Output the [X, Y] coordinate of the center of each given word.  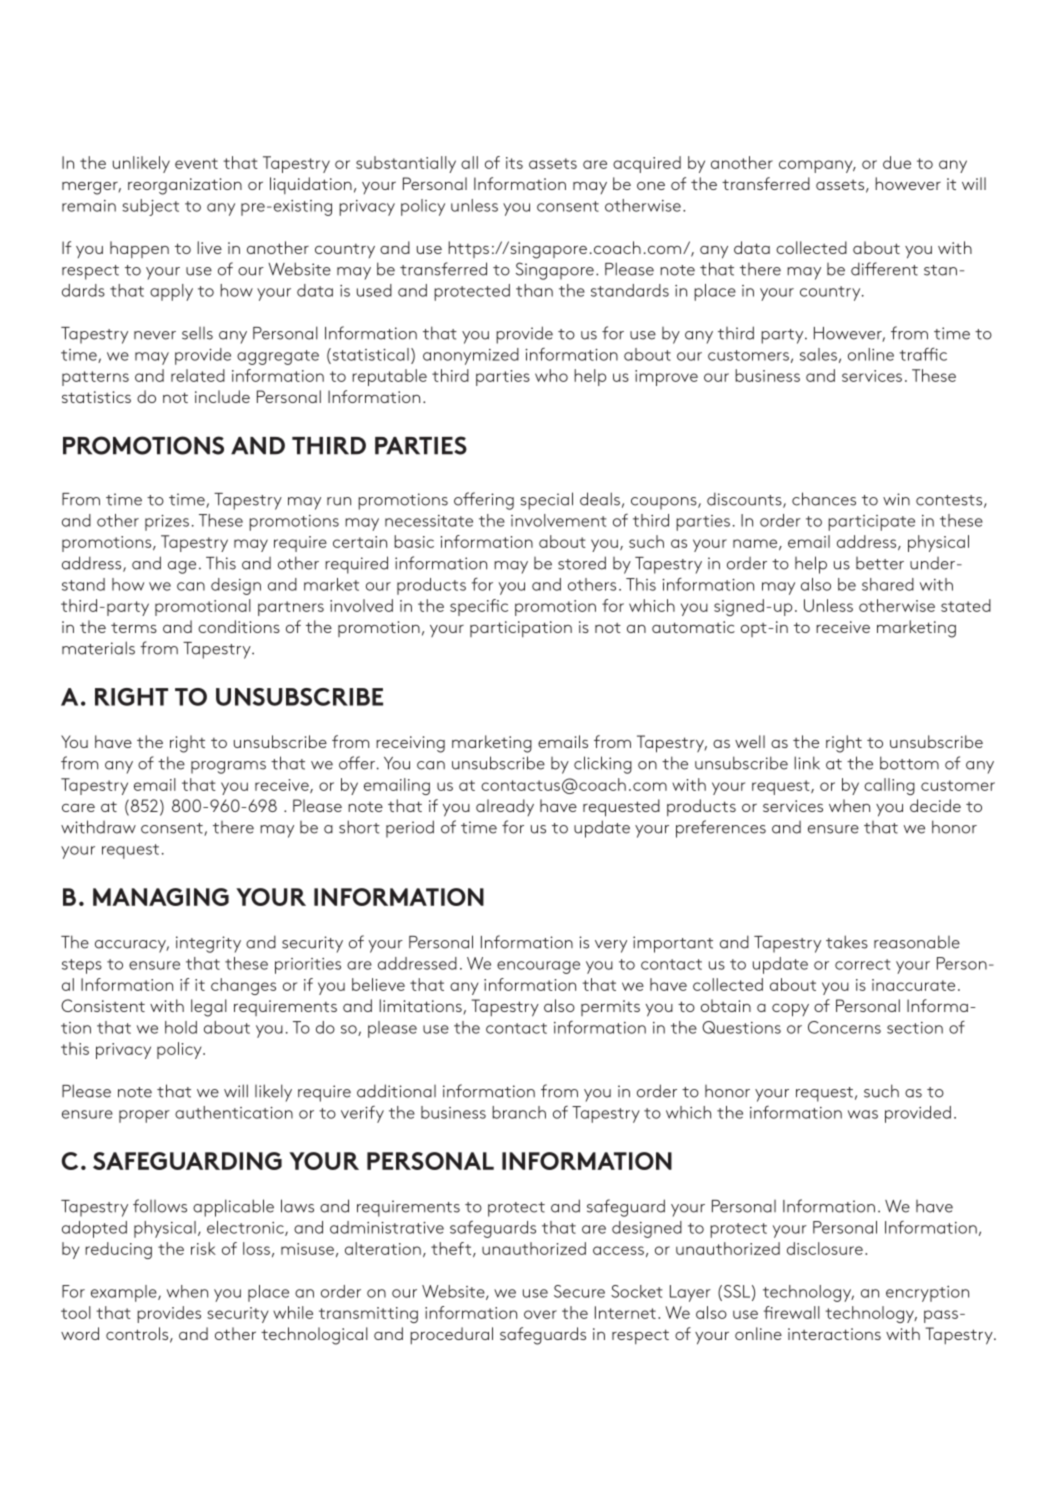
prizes [167, 523]
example [125, 1293]
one [651, 186]
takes [847, 942]
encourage [538, 967]
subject [150, 207]
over [540, 1314]
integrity [208, 944]
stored [582, 563]
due [897, 162]
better [880, 563]
